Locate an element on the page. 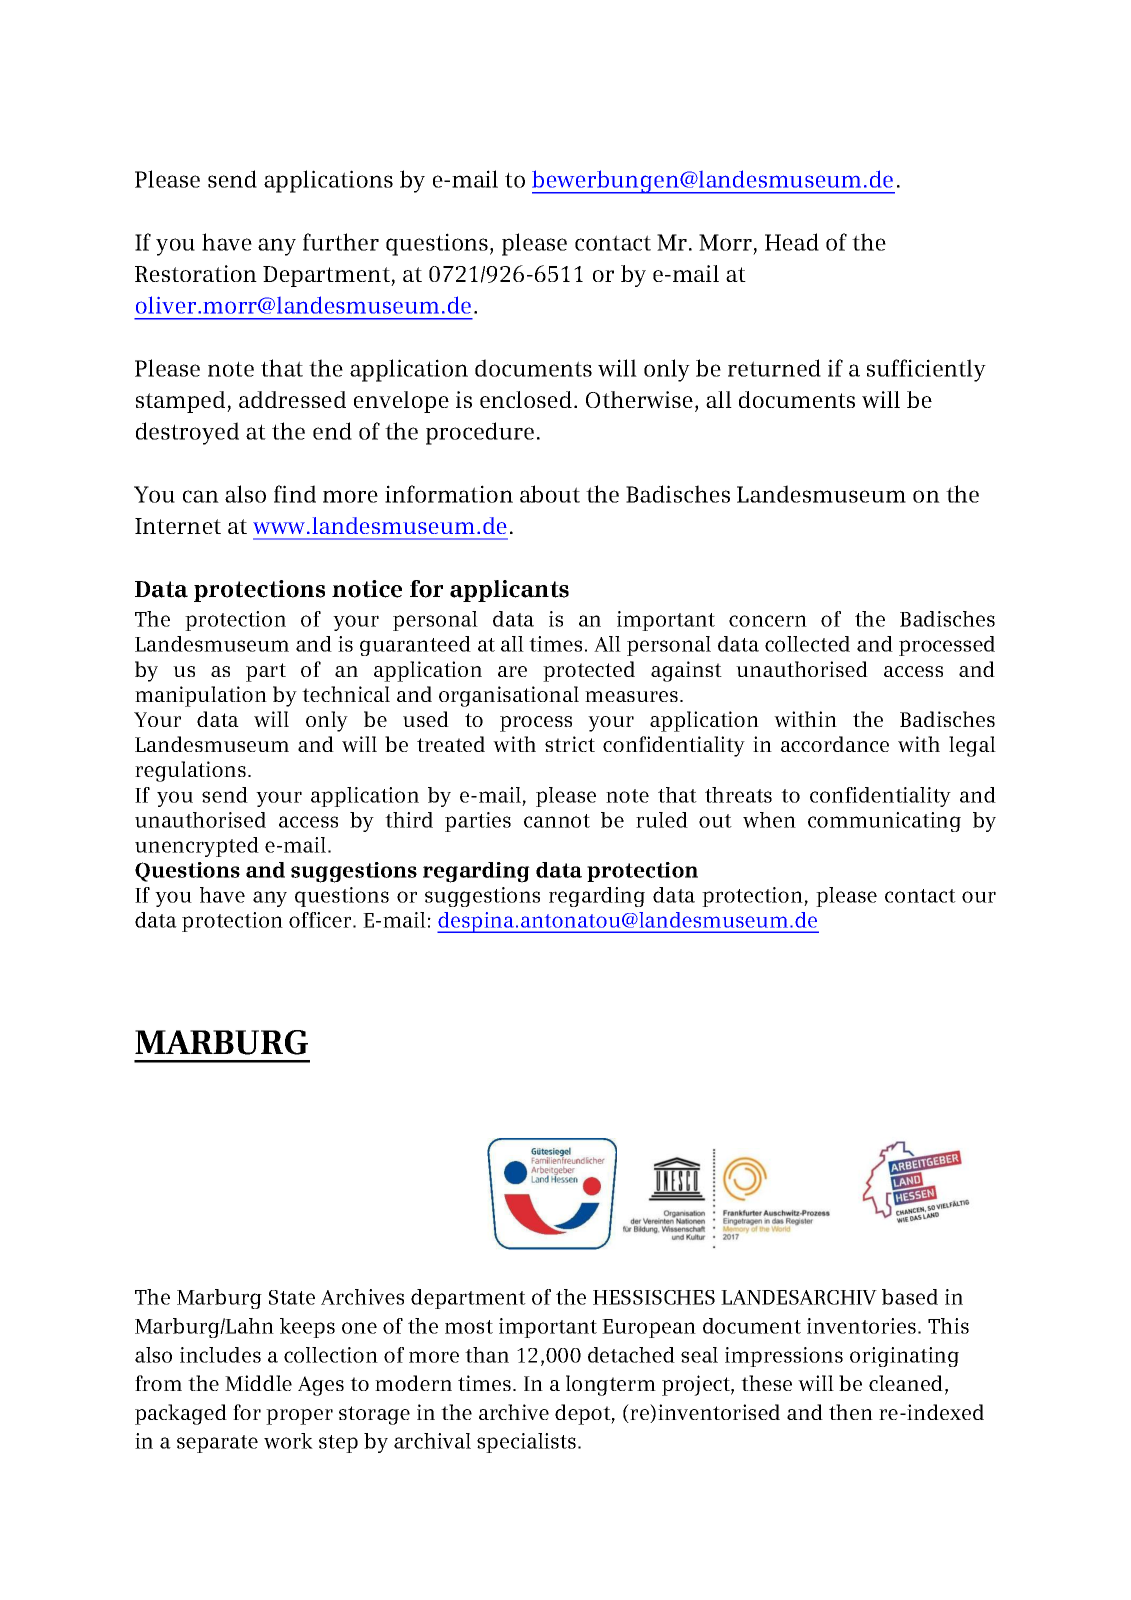 Image resolution: width=1131 pixels, height=1600 pixels. Head is located at coordinates (792, 242).
